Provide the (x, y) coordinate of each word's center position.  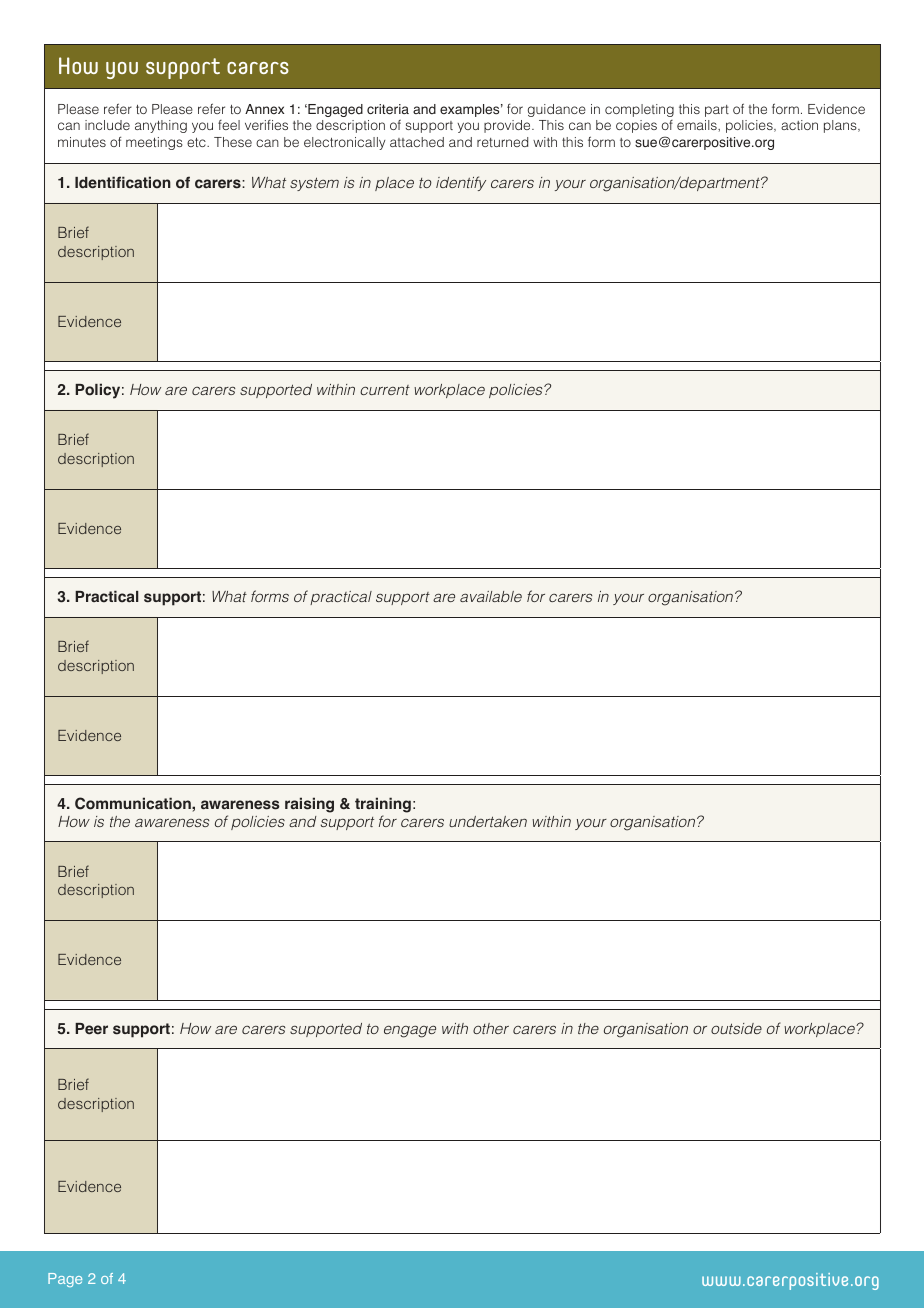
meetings (154, 143)
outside (736, 1028)
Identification (123, 182)
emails (698, 125)
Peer (91, 1029)
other (491, 1028)
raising (309, 805)
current (385, 390)
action (799, 125)
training (383, 805)
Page (65, 1280)
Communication (134, 803)
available (491, 596)
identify (461, 183)
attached (417, 142)
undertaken (488, 821)
